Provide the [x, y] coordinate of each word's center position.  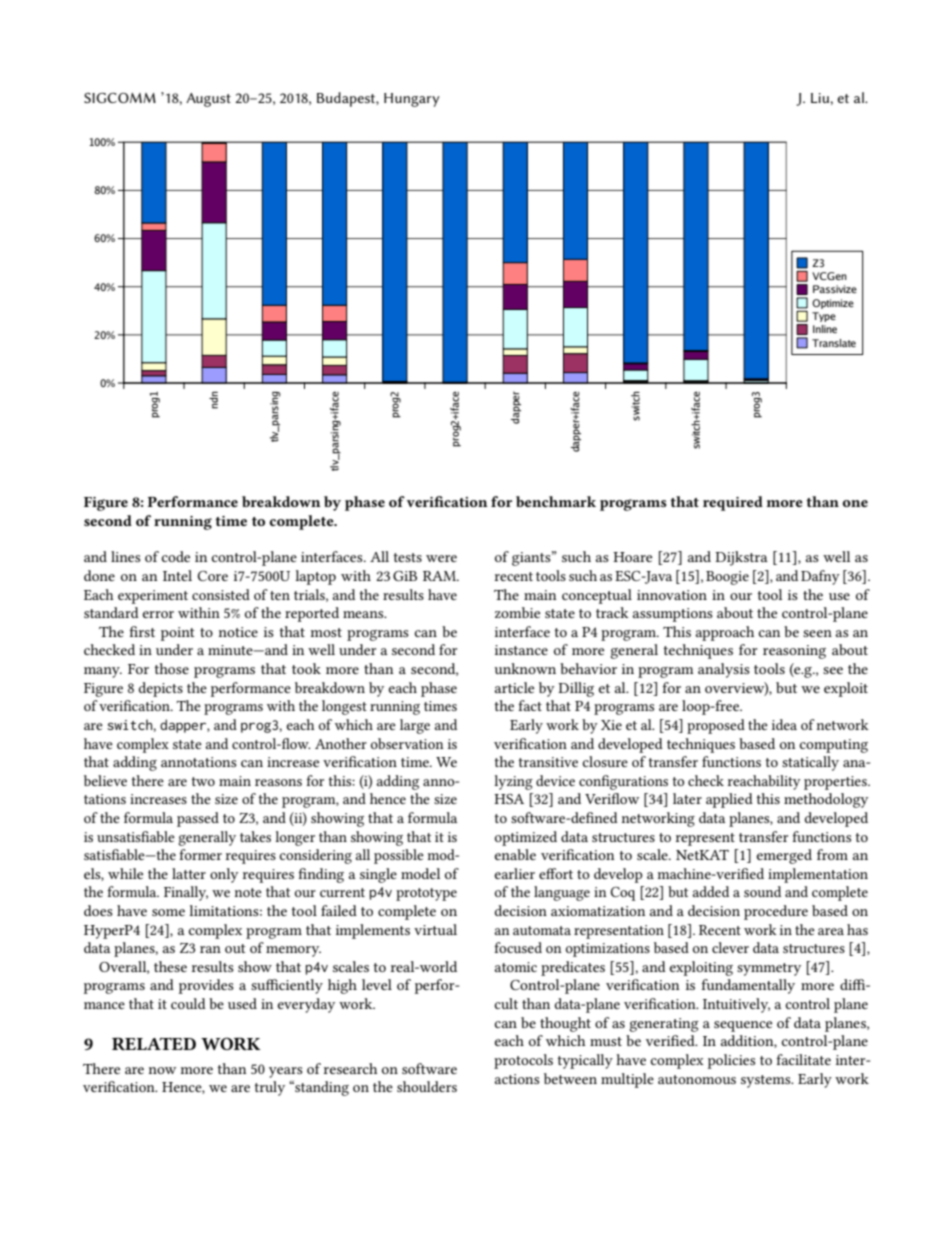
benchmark [556, 501]
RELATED [154, 1044]
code [176, 556]
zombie [517, 612]
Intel [177, 575]
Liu [821, 98]
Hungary [412, 100]
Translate [834, 343]
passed [198, 819]
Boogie [727, 578]
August [208, 100]
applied [729, 800]
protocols [523, 1061]
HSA [509, 799]
